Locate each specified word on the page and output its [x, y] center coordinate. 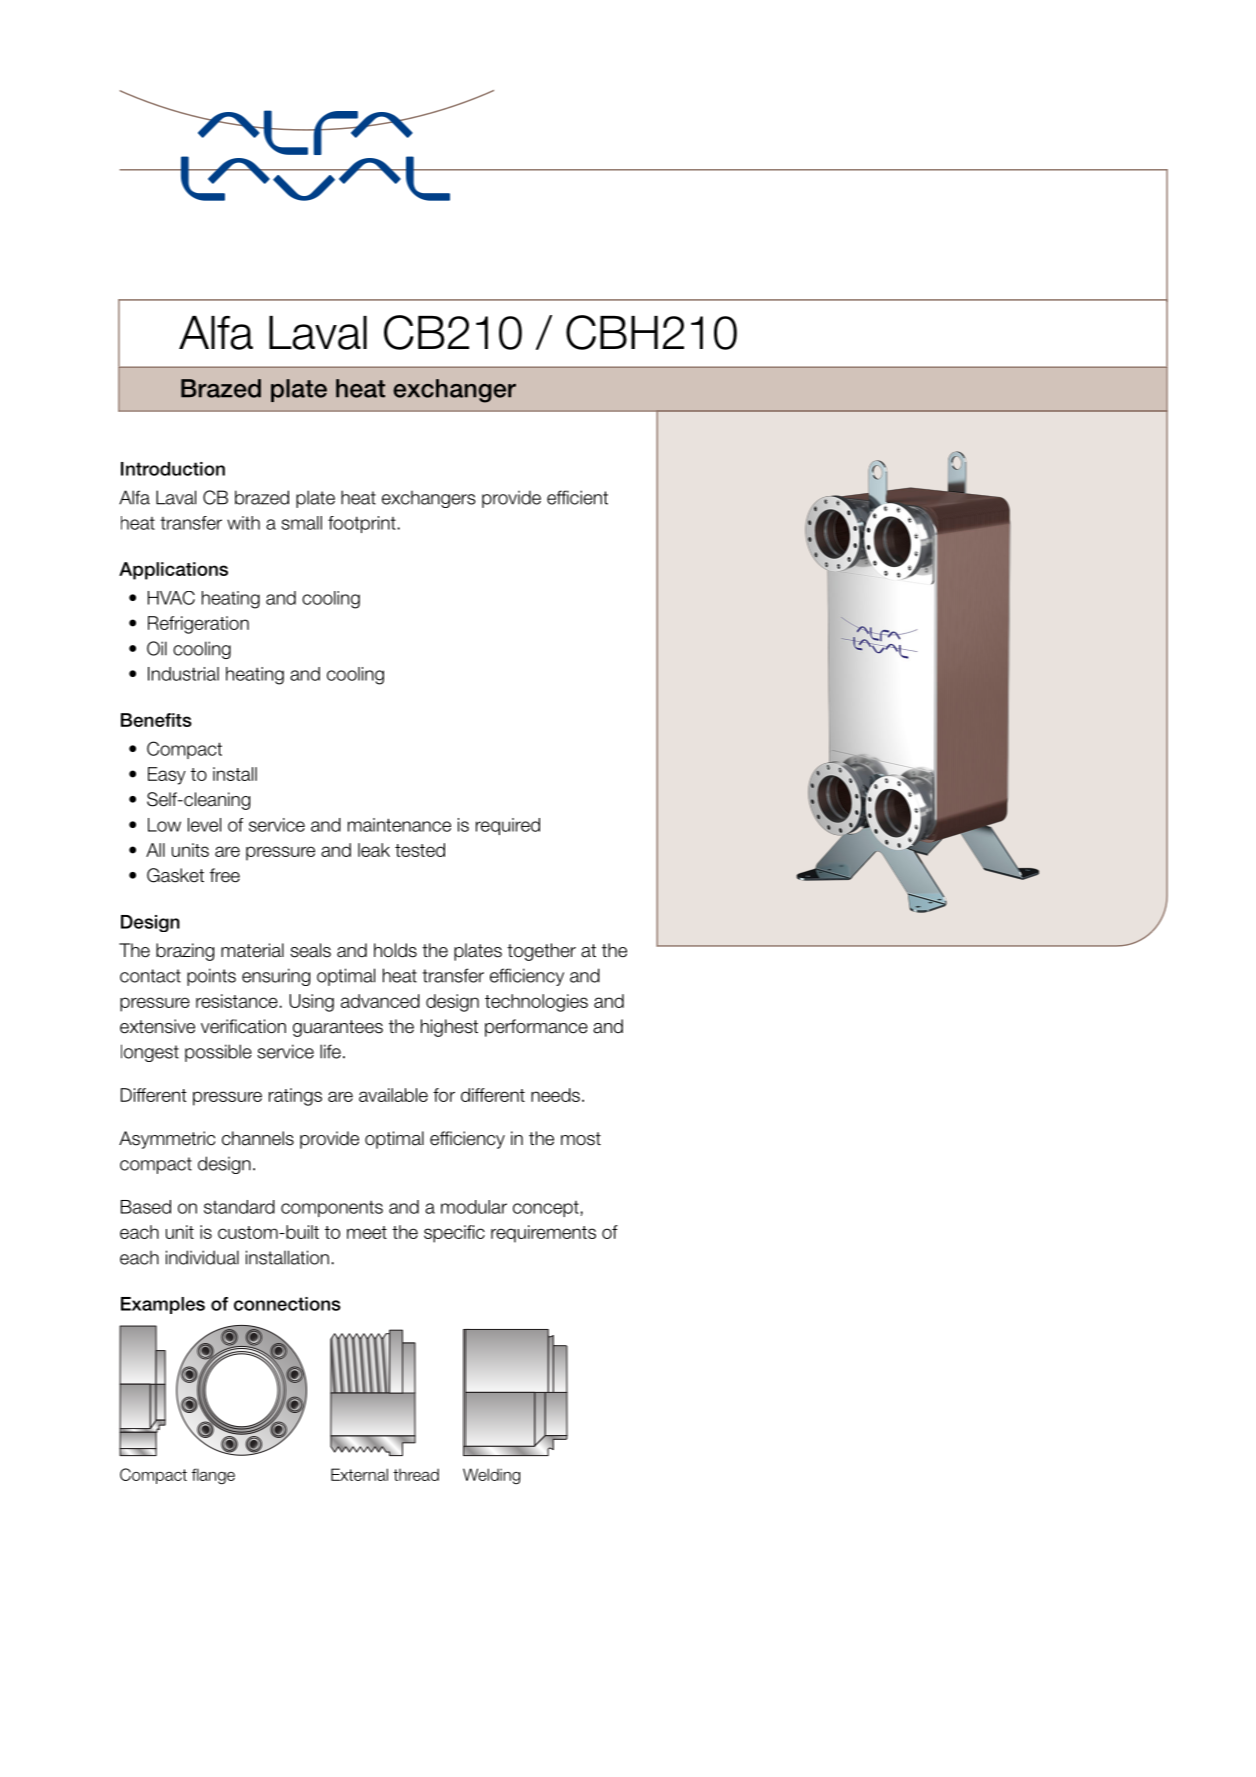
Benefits [156, 720]
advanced [380, 1001]
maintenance [399, 825]
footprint [362, 524]
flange [213, 1476]
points [211, 977]
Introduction [173, 469]
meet [367, 1232]
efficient [577, 497]
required [508, 826]
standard [239, 1207]
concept [547, 1209]
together [541, 952]
